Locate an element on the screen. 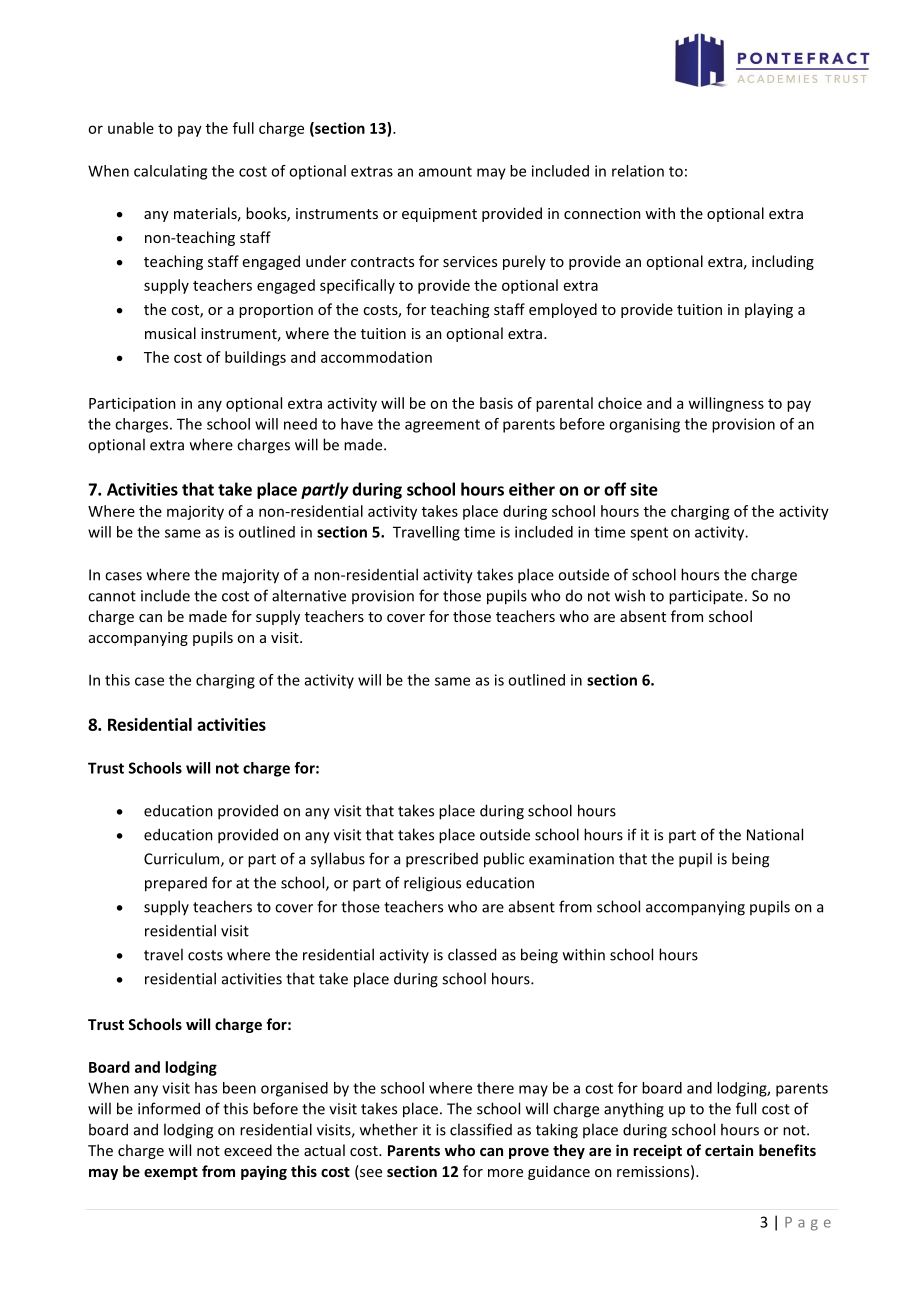  exempt is located at coordinates (171, 1173).
